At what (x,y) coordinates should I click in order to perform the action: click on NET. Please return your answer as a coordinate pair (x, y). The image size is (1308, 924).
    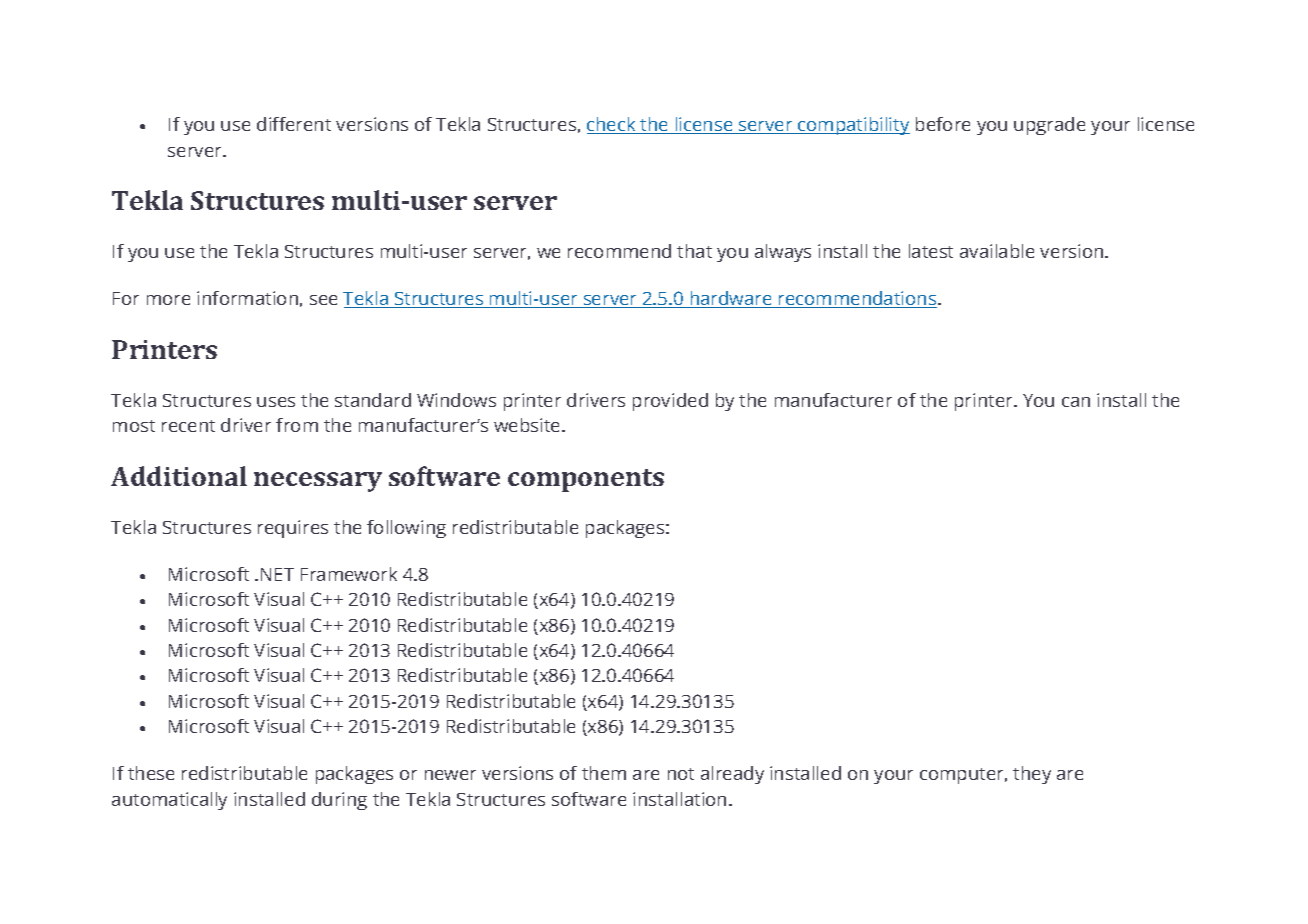
    Looking at the image, I should click on (277, 574).
